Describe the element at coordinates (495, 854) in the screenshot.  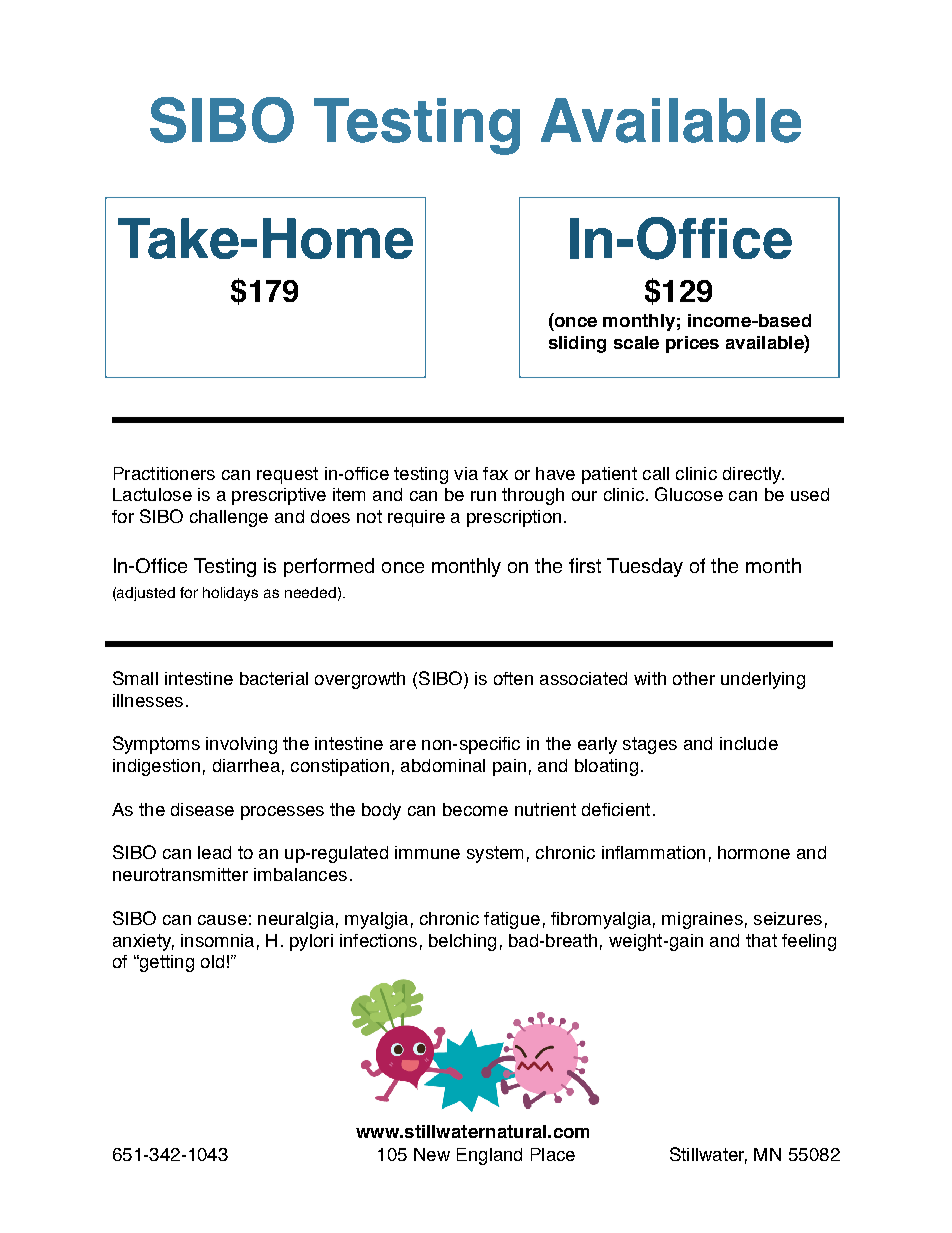
I see `system` at that location.
